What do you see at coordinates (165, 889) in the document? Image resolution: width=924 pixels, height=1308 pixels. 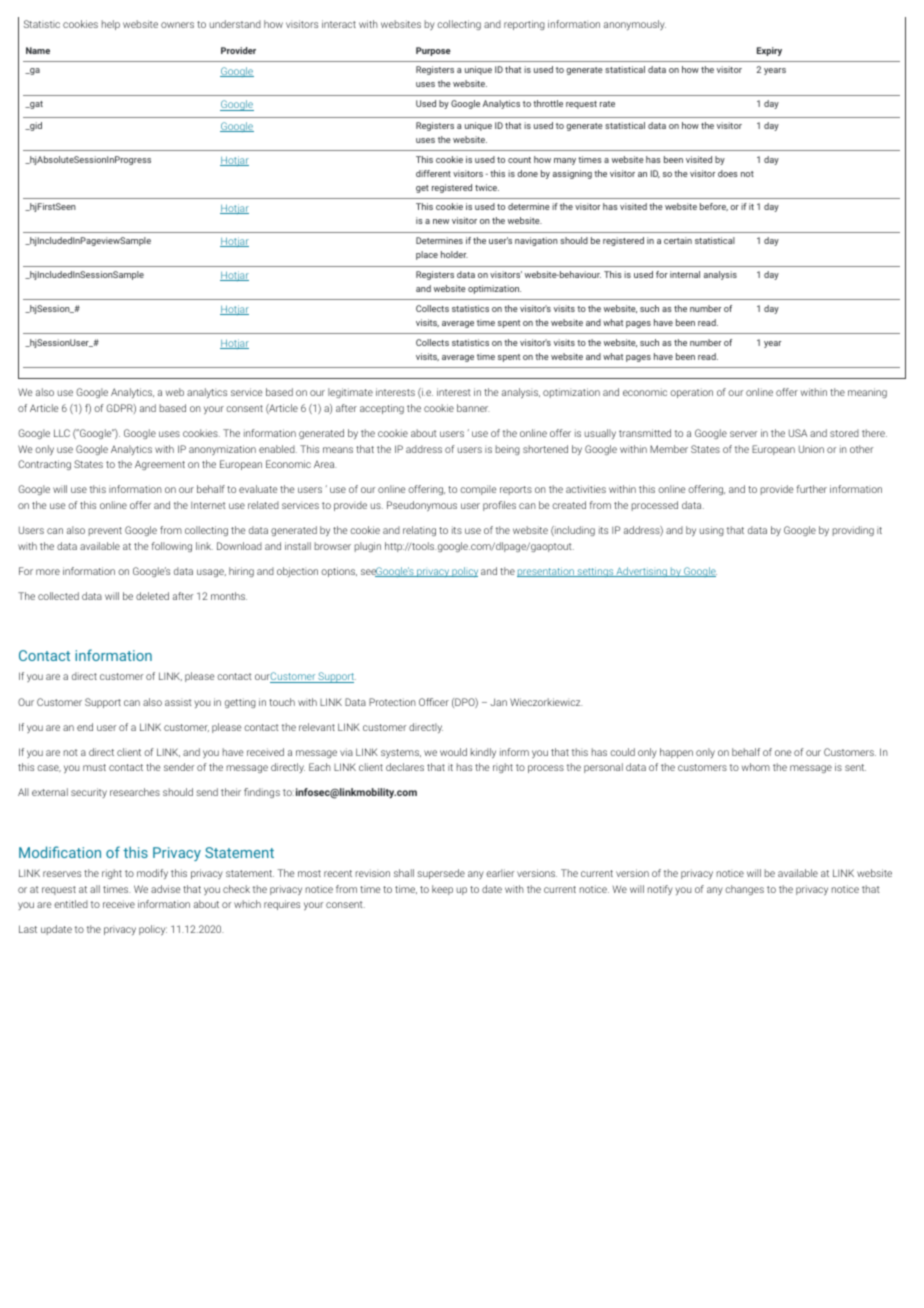 I see `advise` at bounding box center [165, 889].
